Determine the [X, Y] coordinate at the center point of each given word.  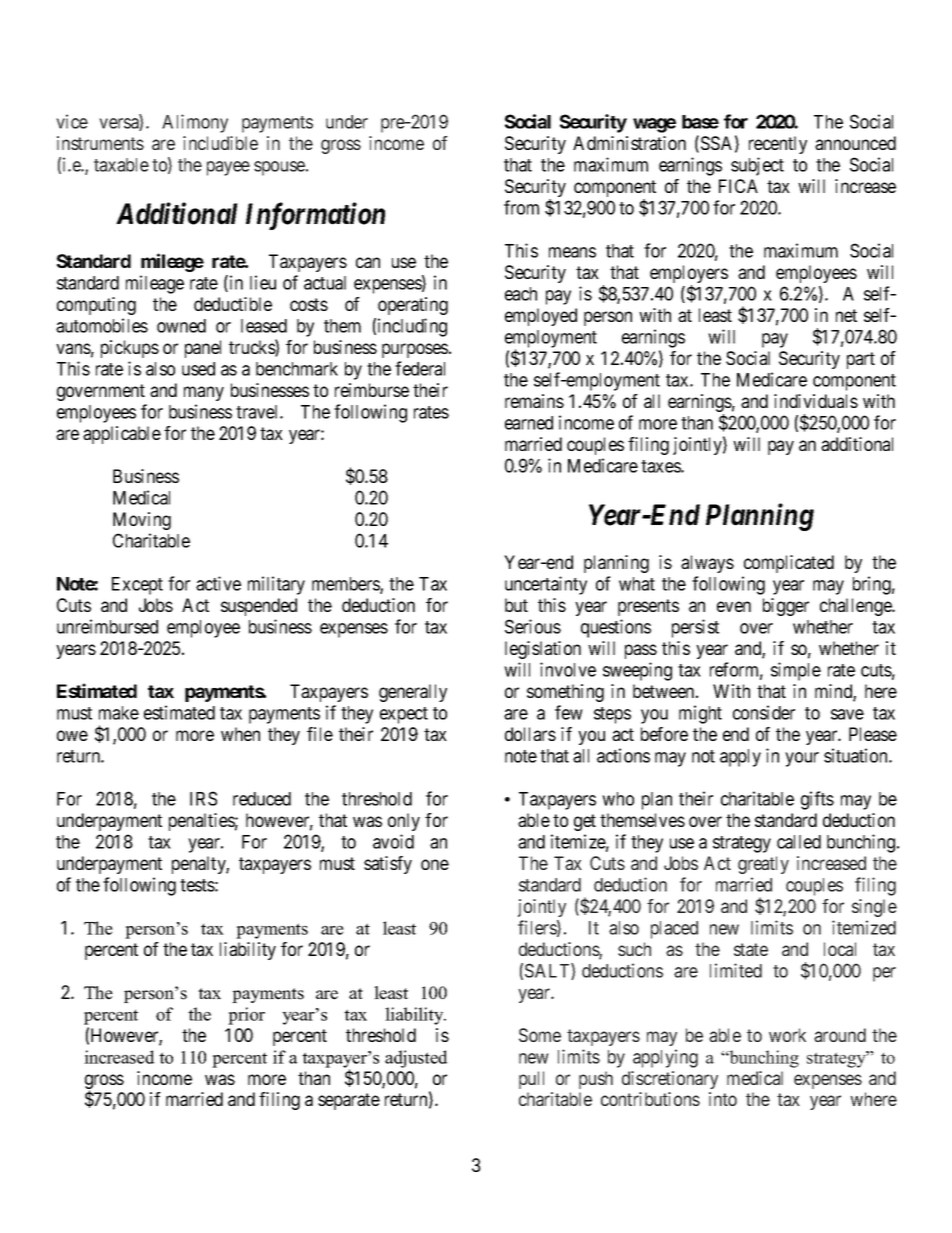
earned [529, 423]
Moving [142, 521]
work [787, 1035]
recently [778, 145]
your [802, 759]
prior [246, 1016]
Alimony [195, 123]
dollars [530, 734]
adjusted [416, 1059]
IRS [203, 798]
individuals [816, 401]
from [521, 207]
